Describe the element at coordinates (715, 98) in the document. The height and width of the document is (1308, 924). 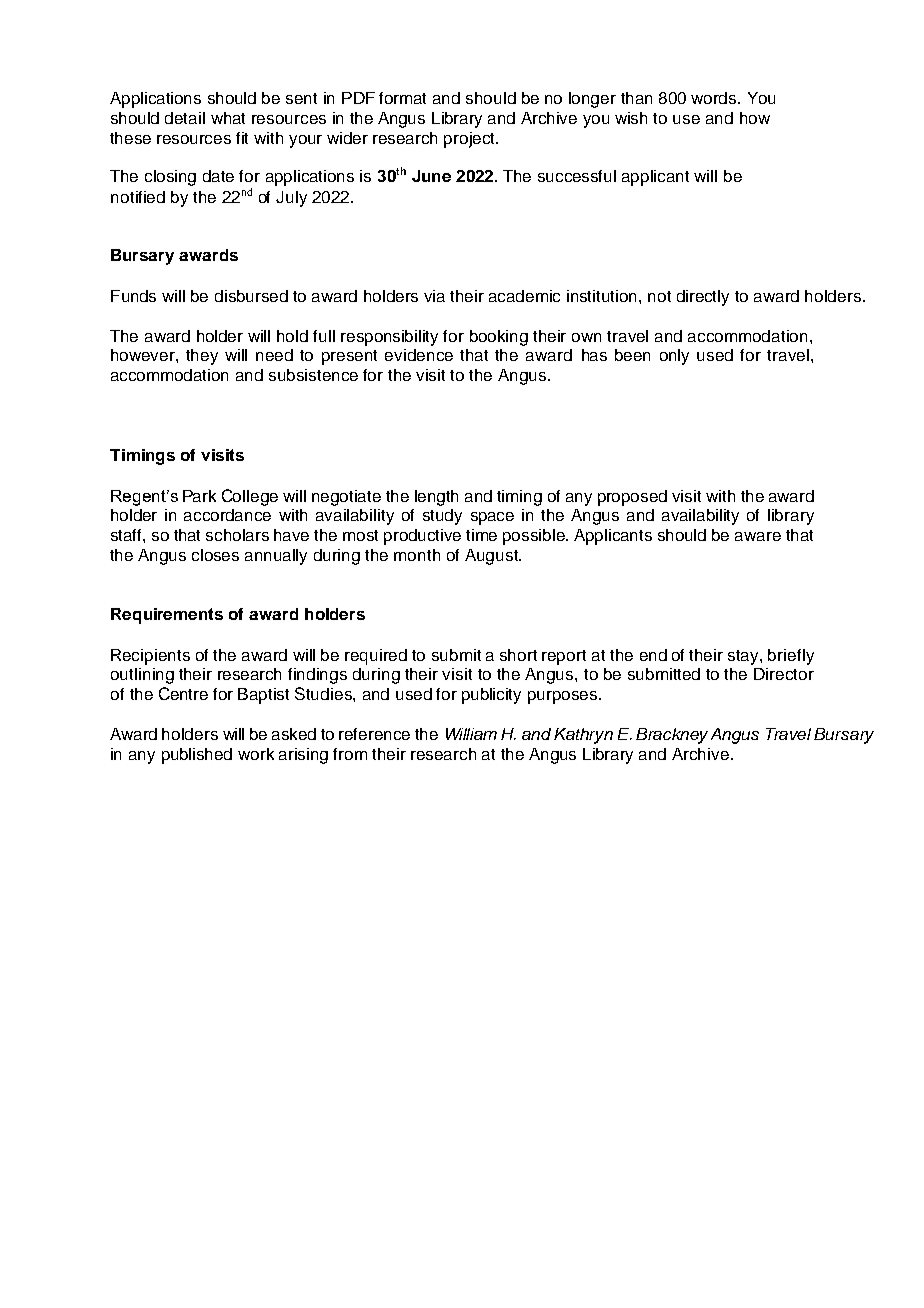
I see `words` at that location.
